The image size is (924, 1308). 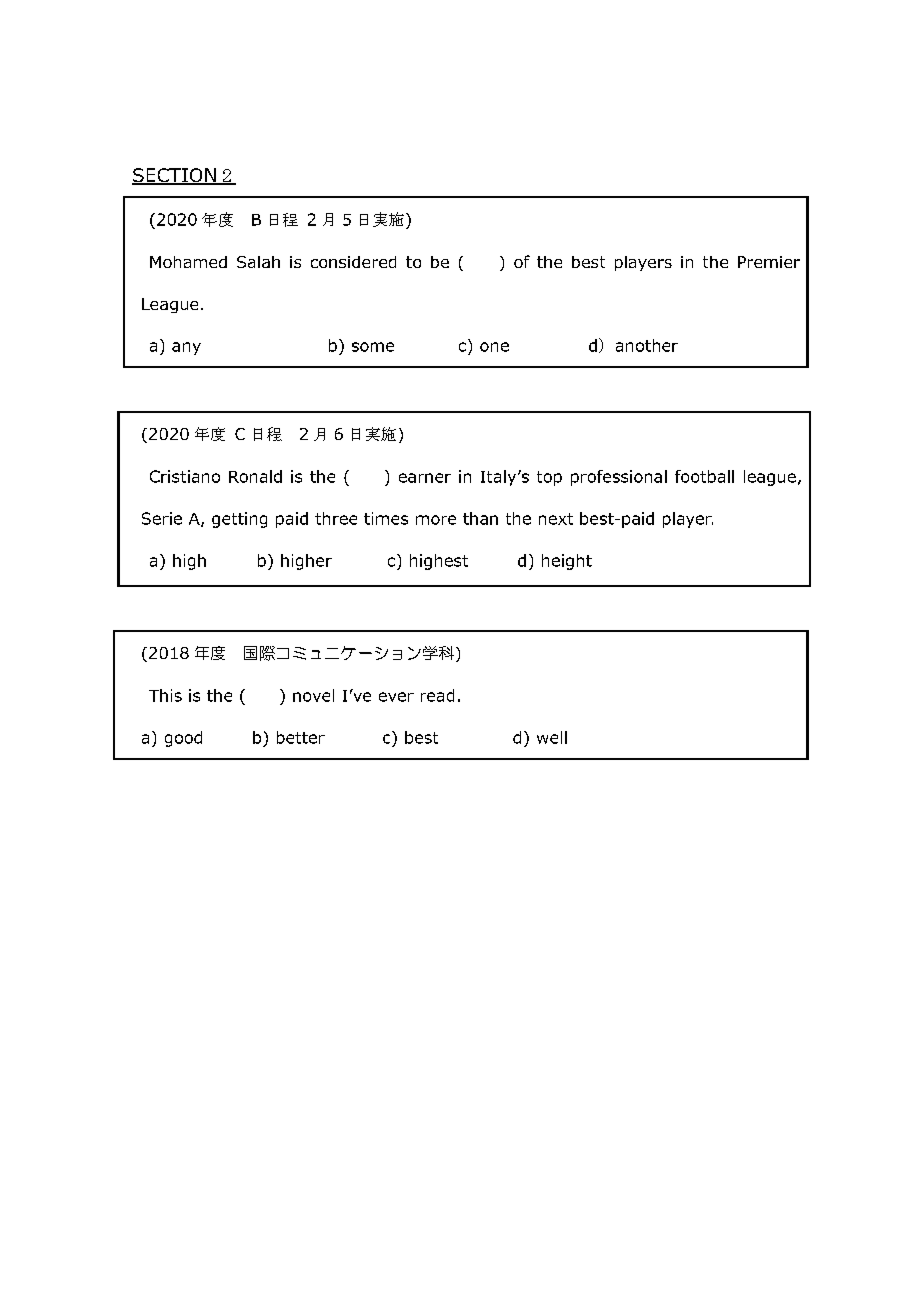 What do you see at coordinates (353, 262) in the screenshot?
I see `considered` at bounding box center [353, 262].
